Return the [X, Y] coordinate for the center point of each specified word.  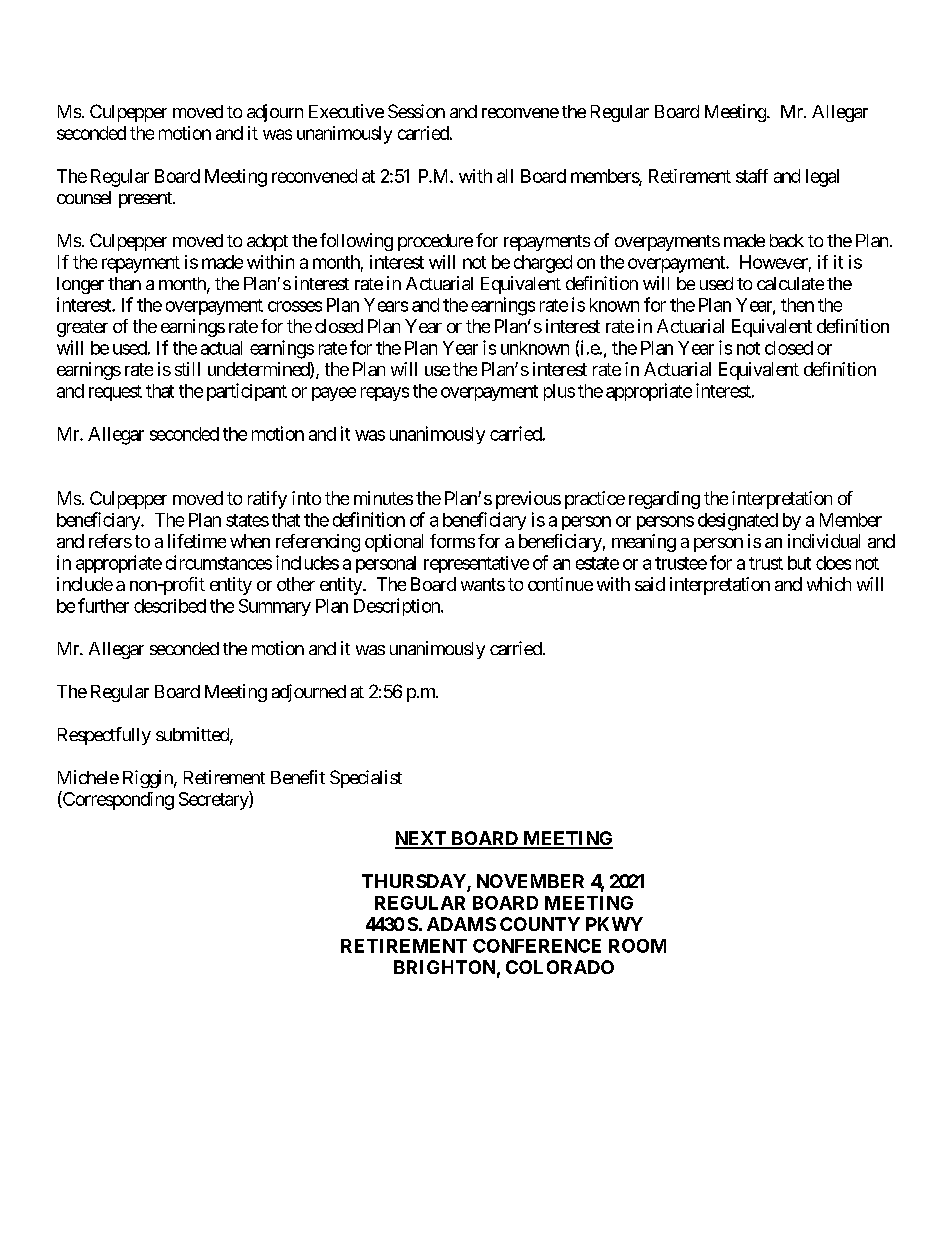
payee [334, 394]
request [115, 393]
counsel [84, 197]
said [650, 584]
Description [398, 607]
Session [416, 111]
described [170, 606]
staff [752, 176]
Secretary [214, 800]
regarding [664, 500]
